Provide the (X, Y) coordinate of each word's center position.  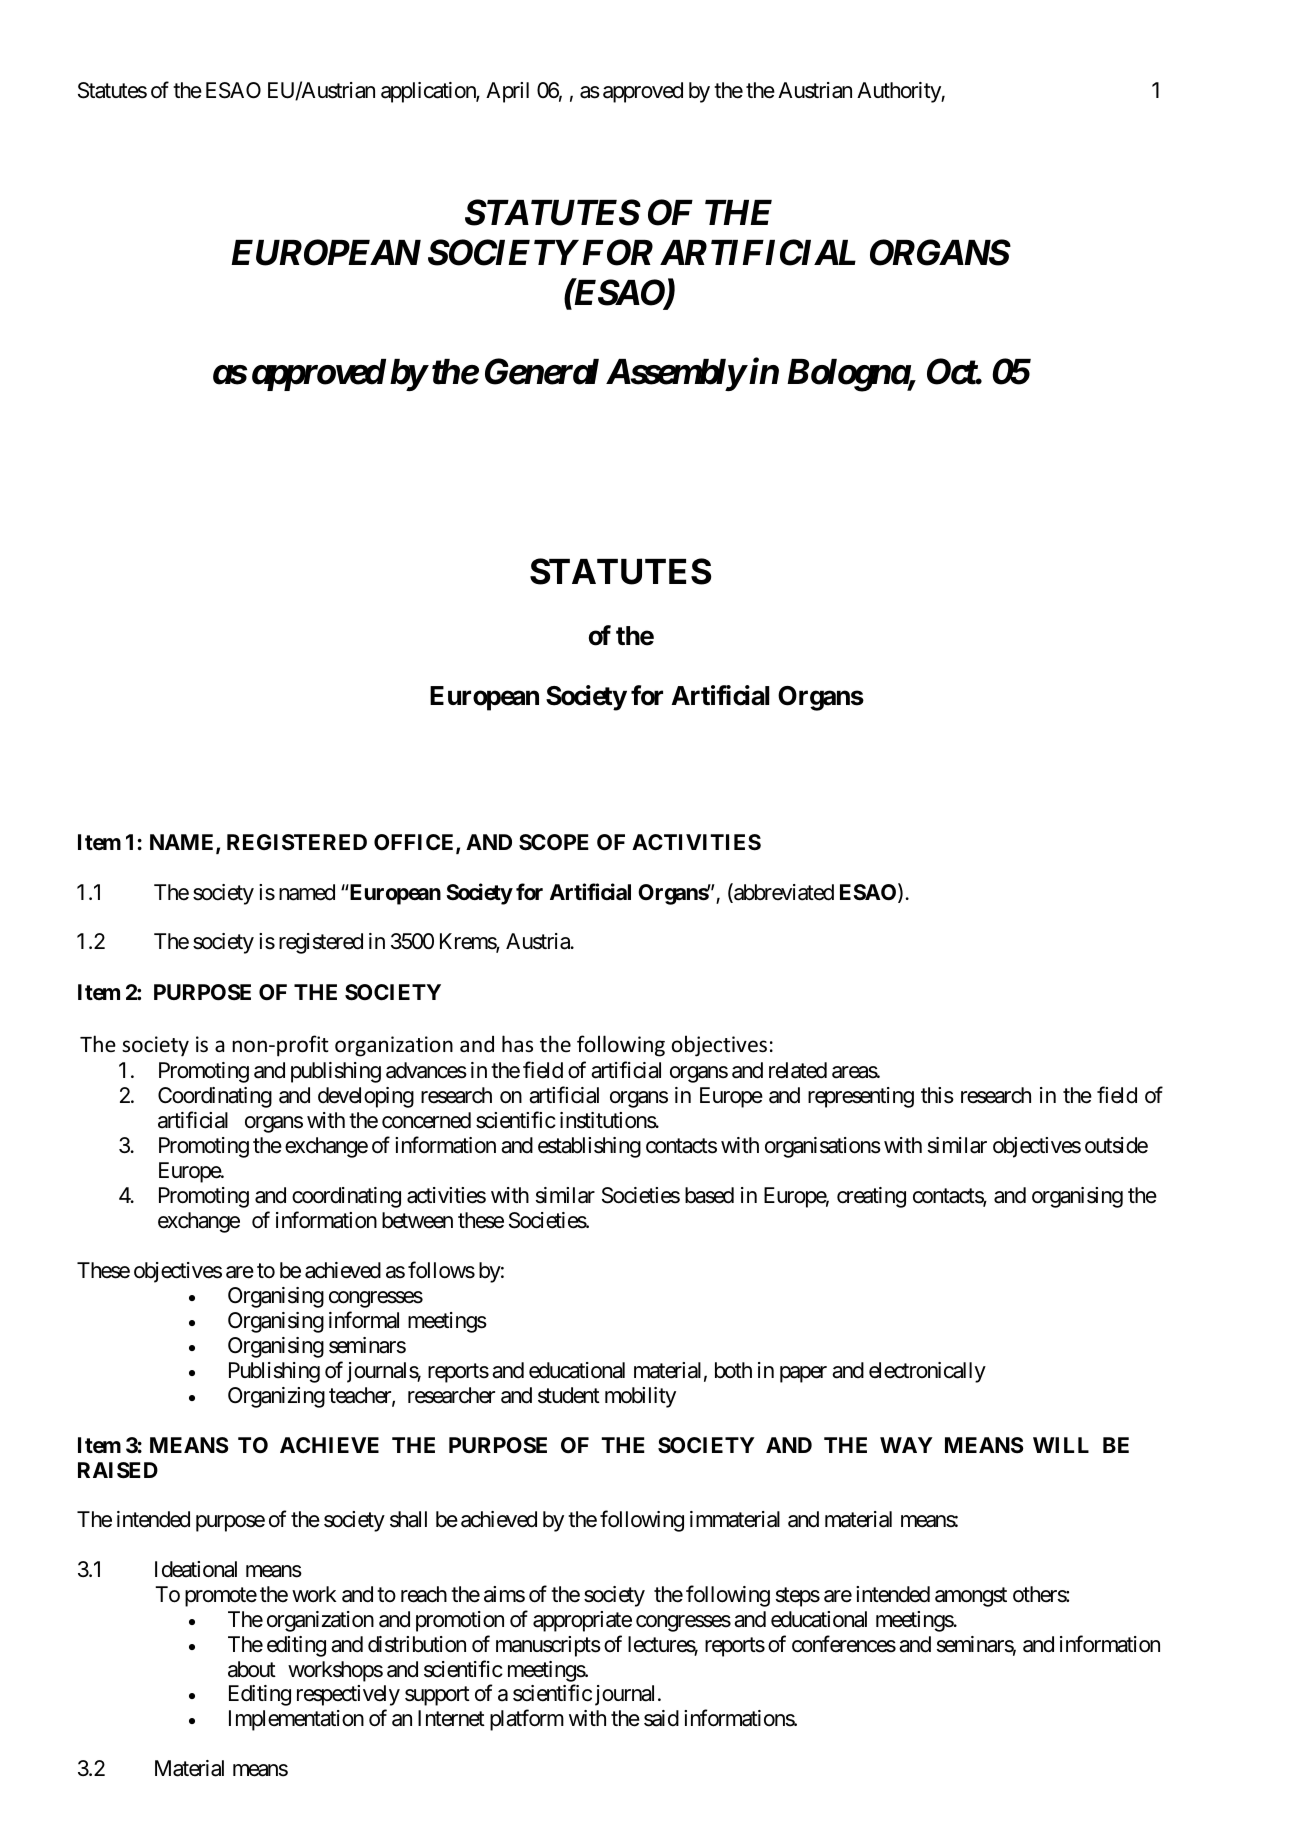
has (517, 1043)
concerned (426, 1120)
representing (861, 1097)
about (252, 1669)
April (507, 92)
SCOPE (554, 842)
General (542, 371)
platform (527, 1720)
